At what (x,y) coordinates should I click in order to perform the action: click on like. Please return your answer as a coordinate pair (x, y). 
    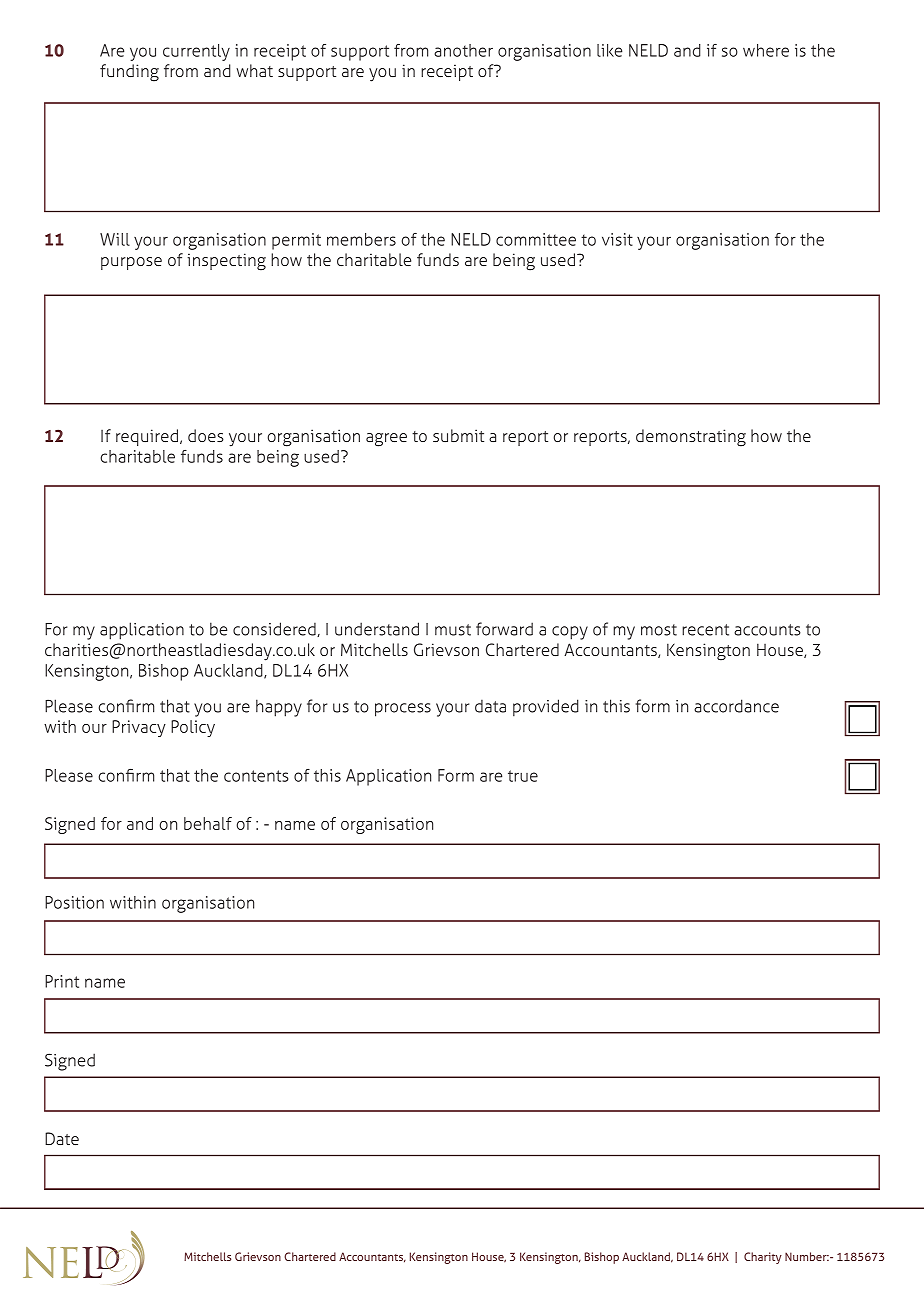
    Looking at the image, I should click on (609, 50).
